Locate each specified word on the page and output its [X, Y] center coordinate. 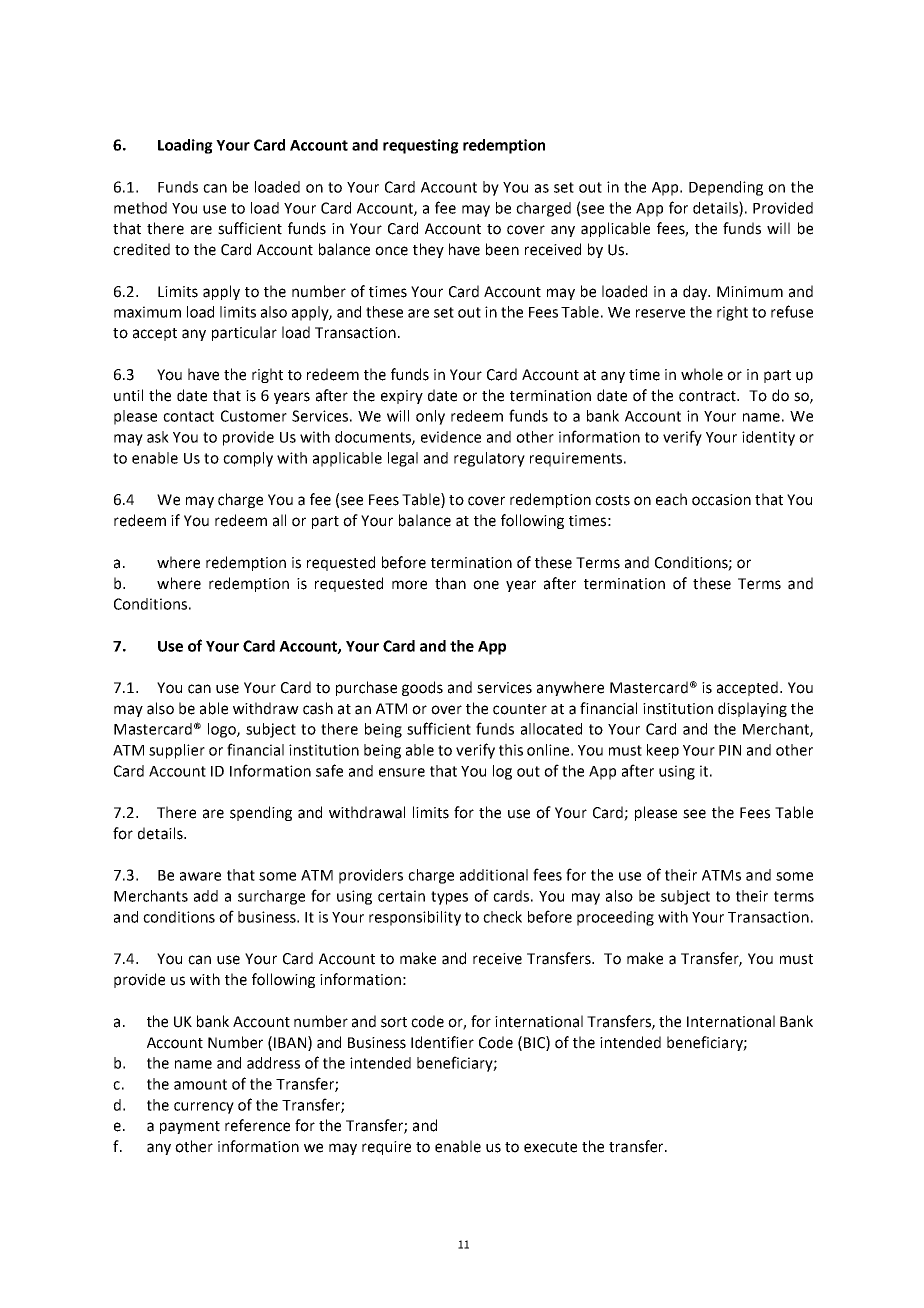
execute [550, 1147]
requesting [421, 146]
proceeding [615, 918]
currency [204, 1108]
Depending [726, 188]
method [140, 208]
